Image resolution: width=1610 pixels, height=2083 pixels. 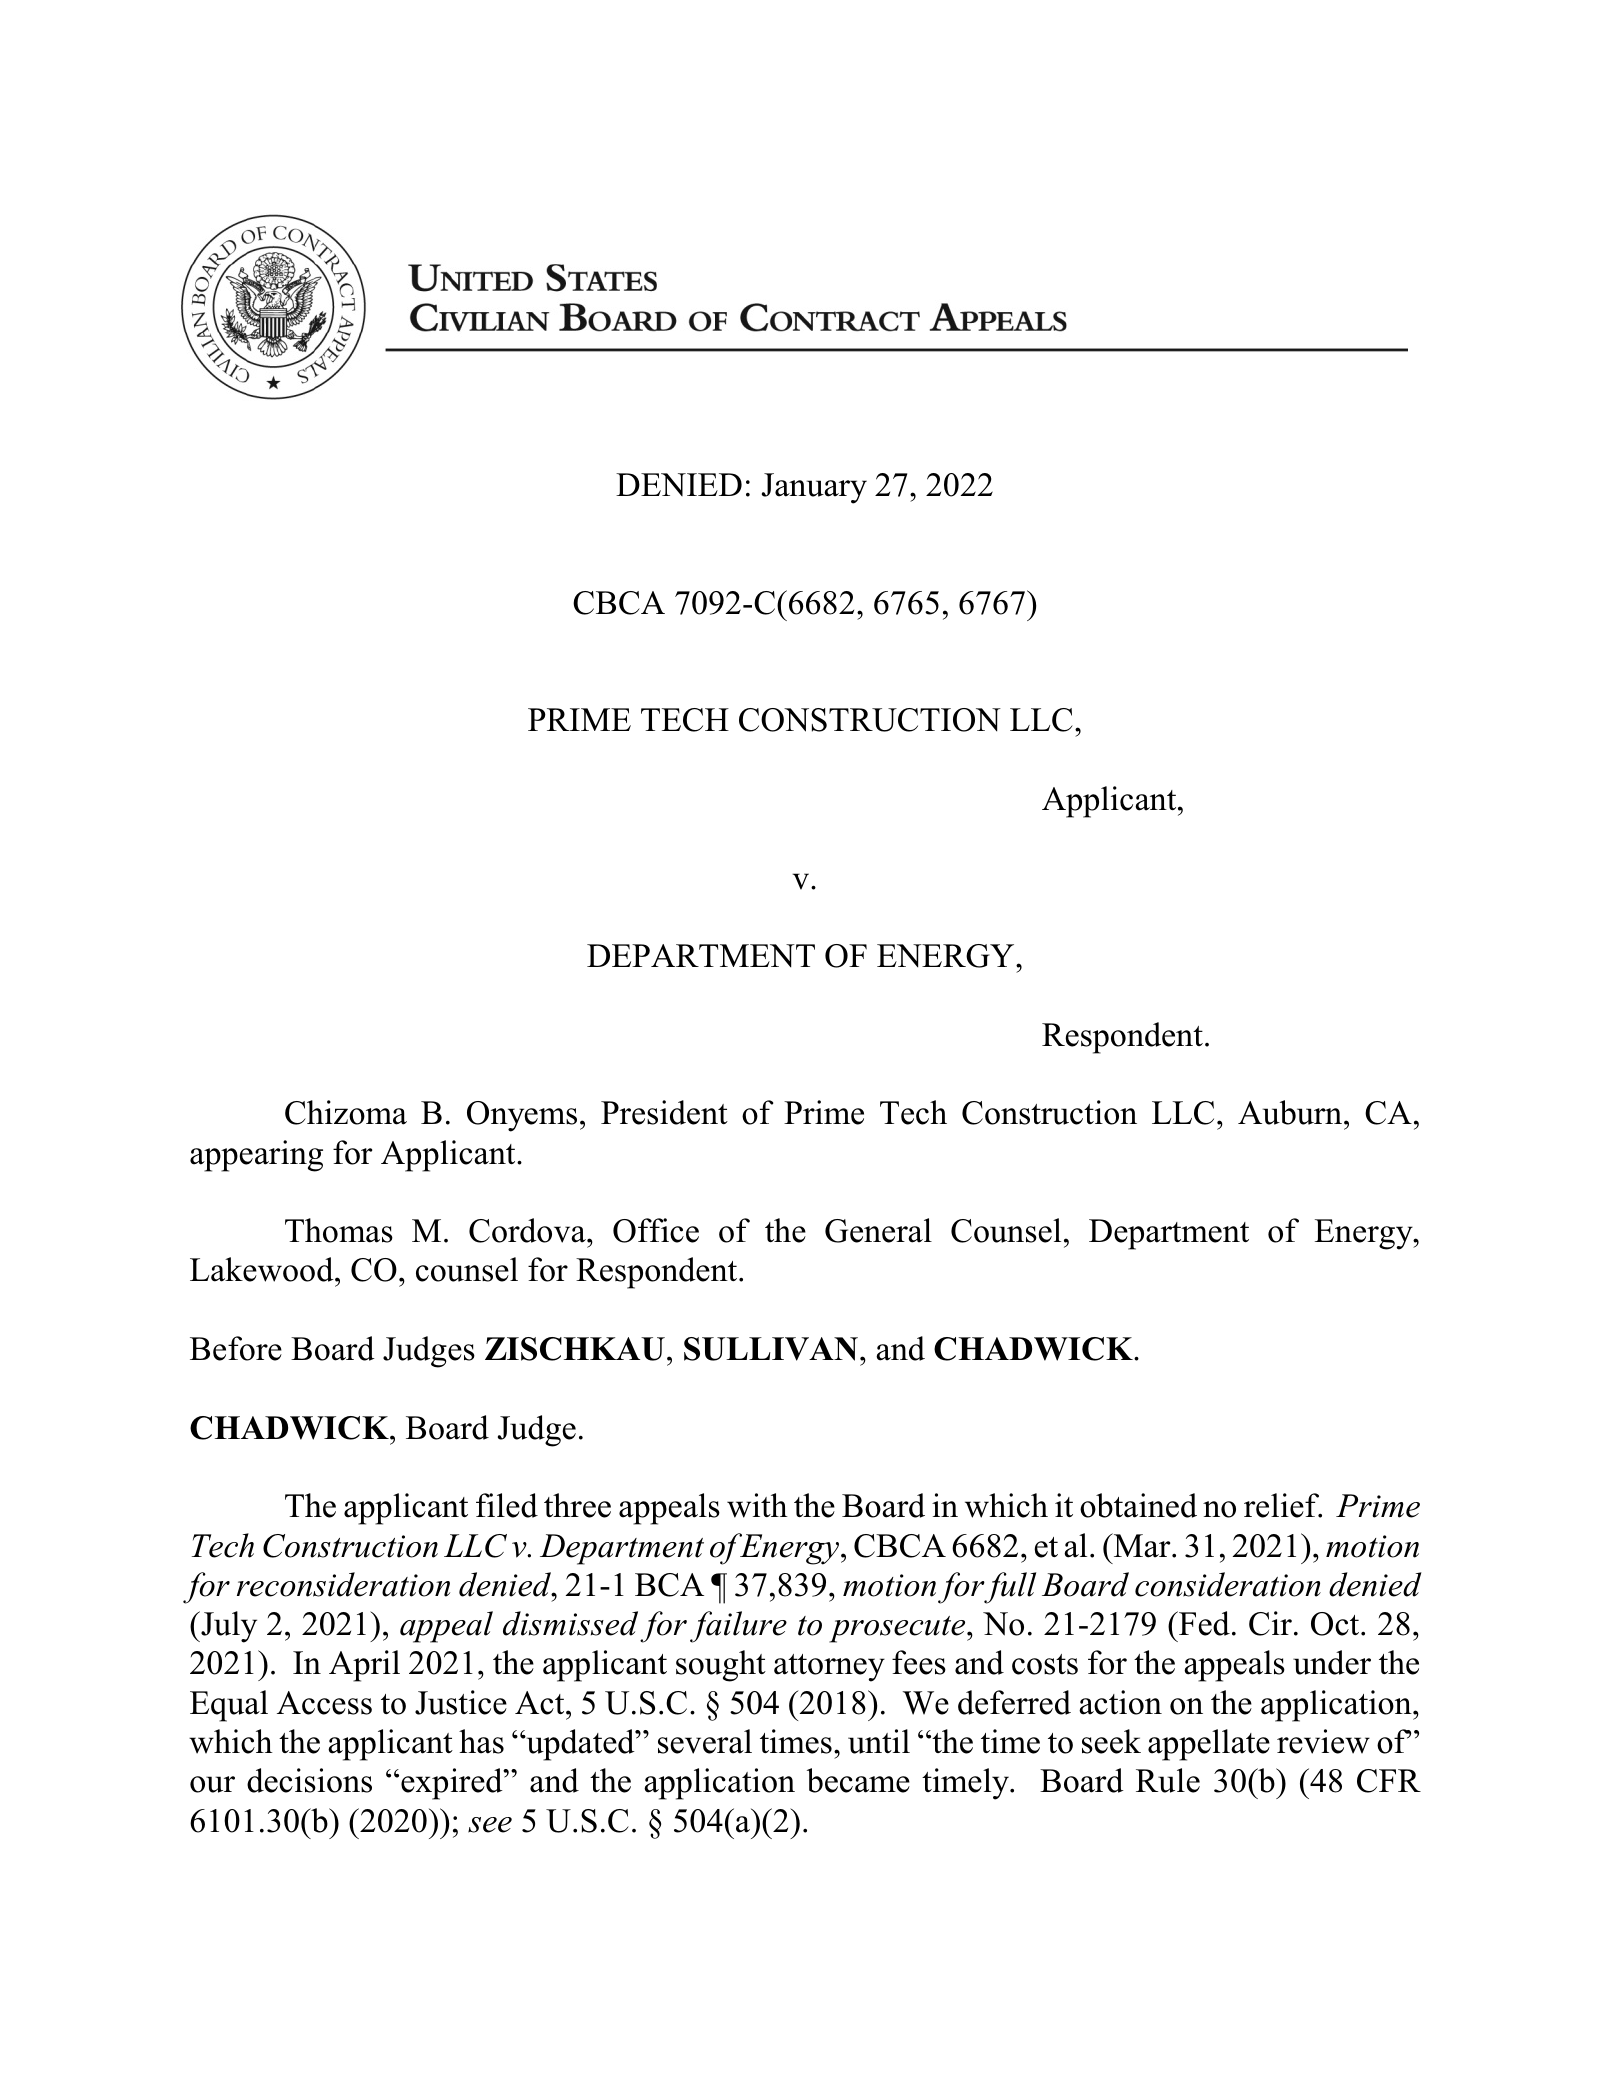 I want to click on three, so click(x=577, y=1505).
